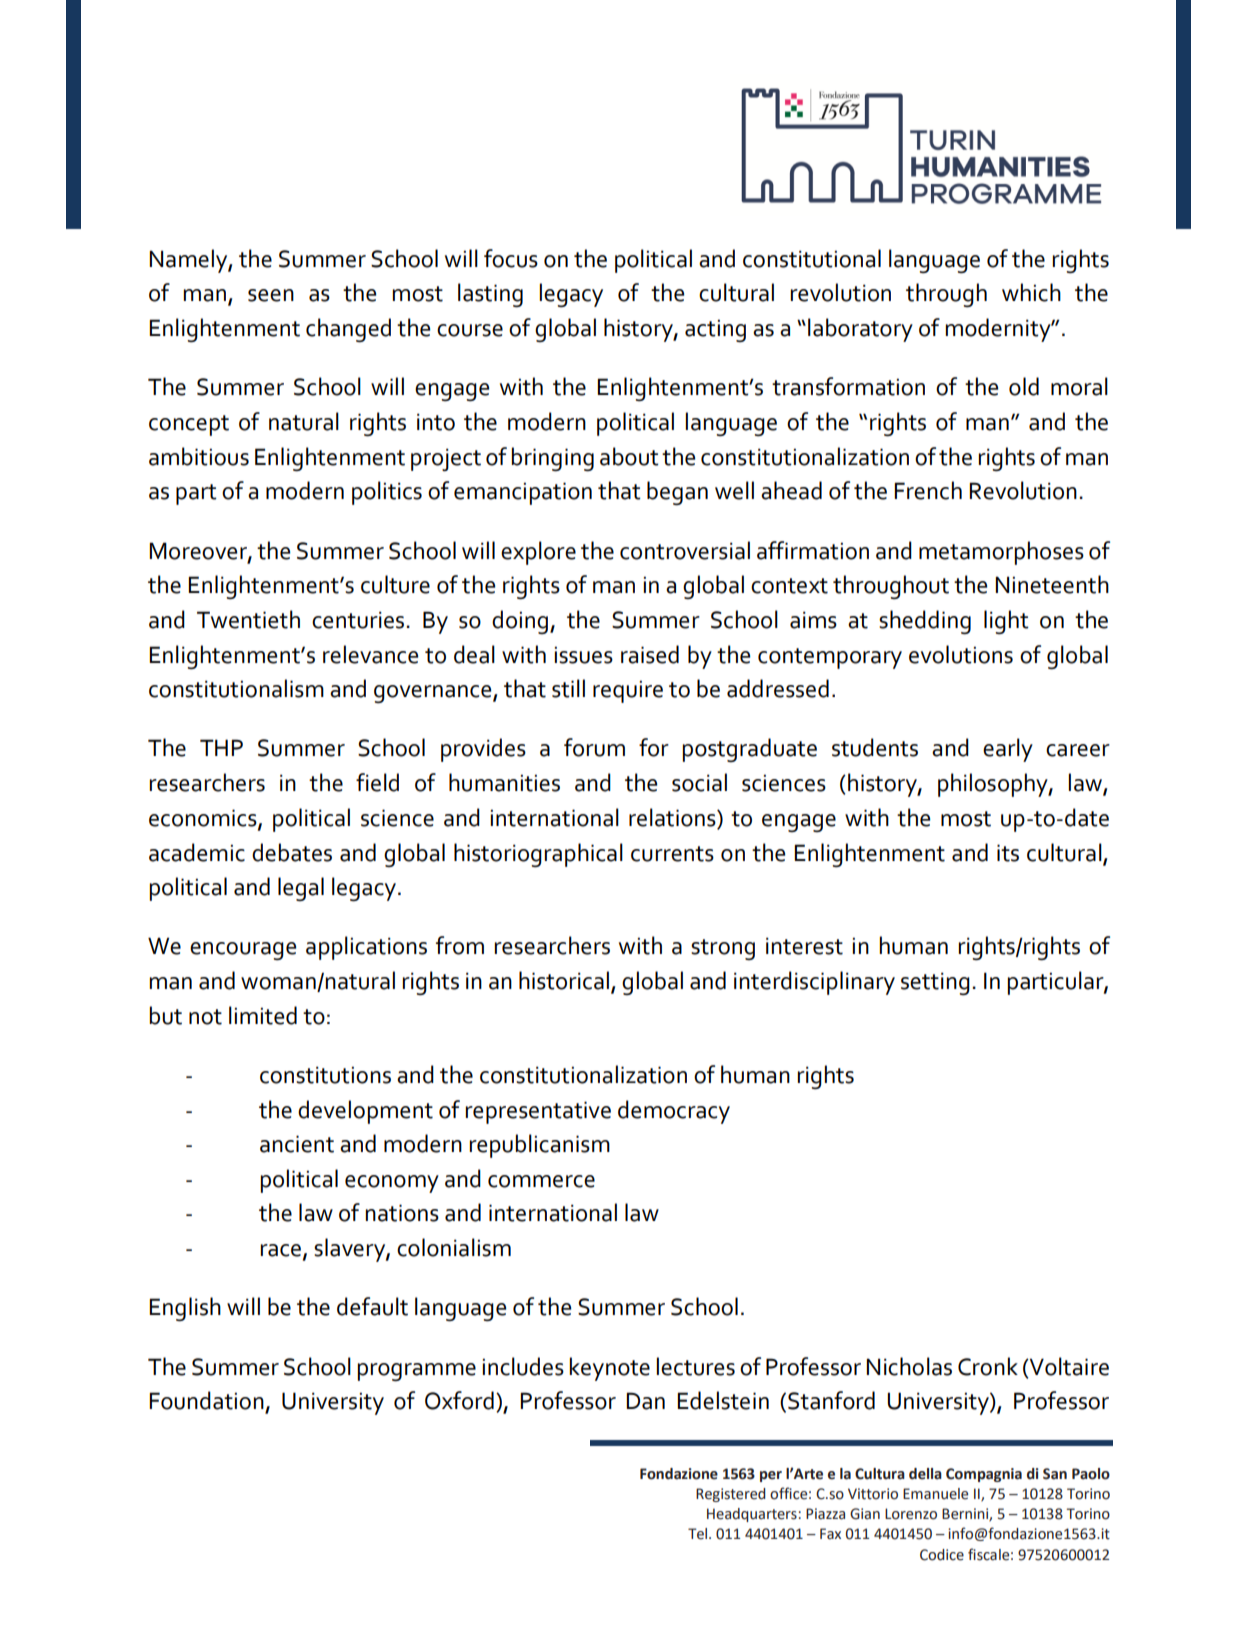  Describe the element at coordinates (672, 854) in the screenshot. I see `currents` at that location.
